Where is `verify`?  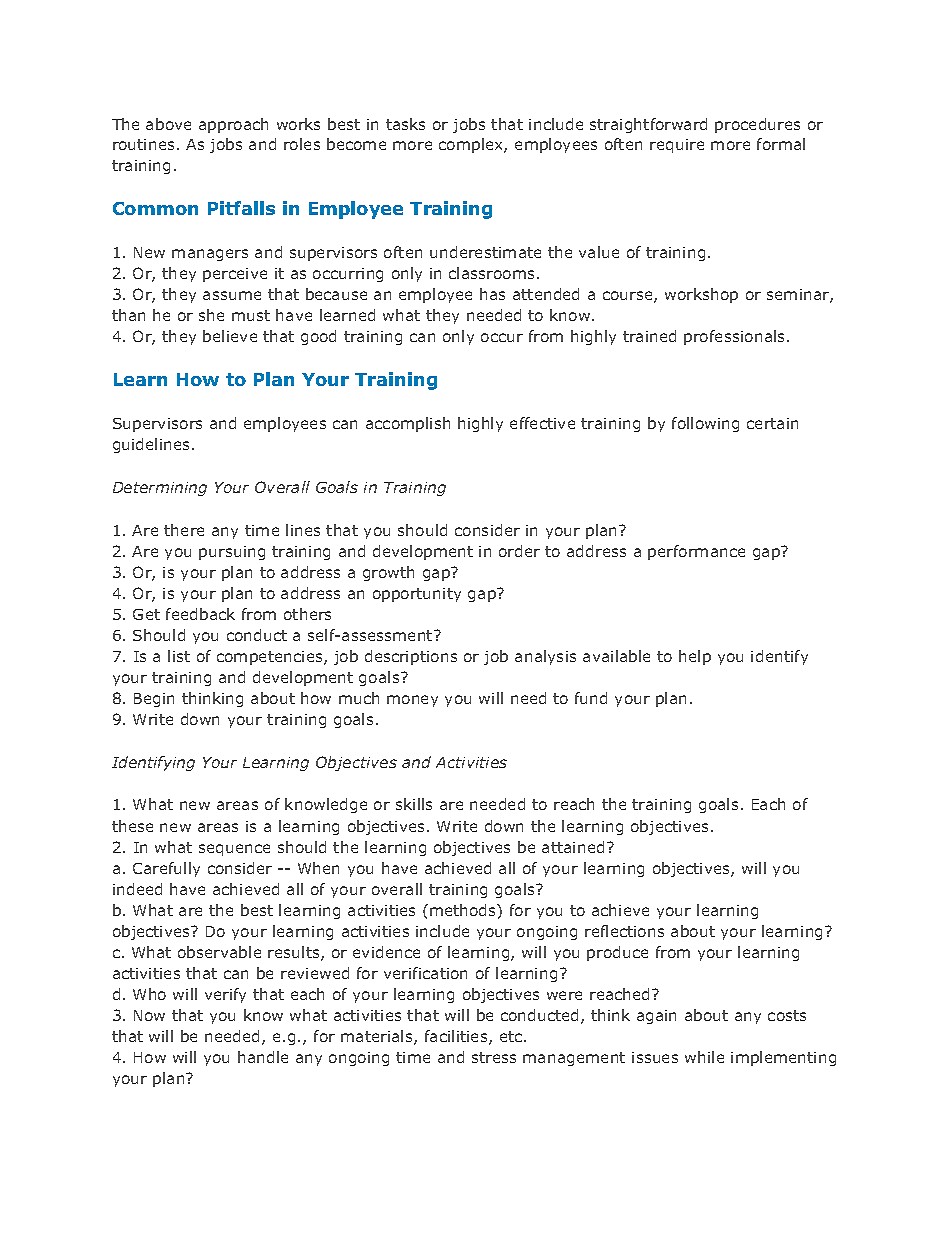 verify is located at coordinates (225, 995).
